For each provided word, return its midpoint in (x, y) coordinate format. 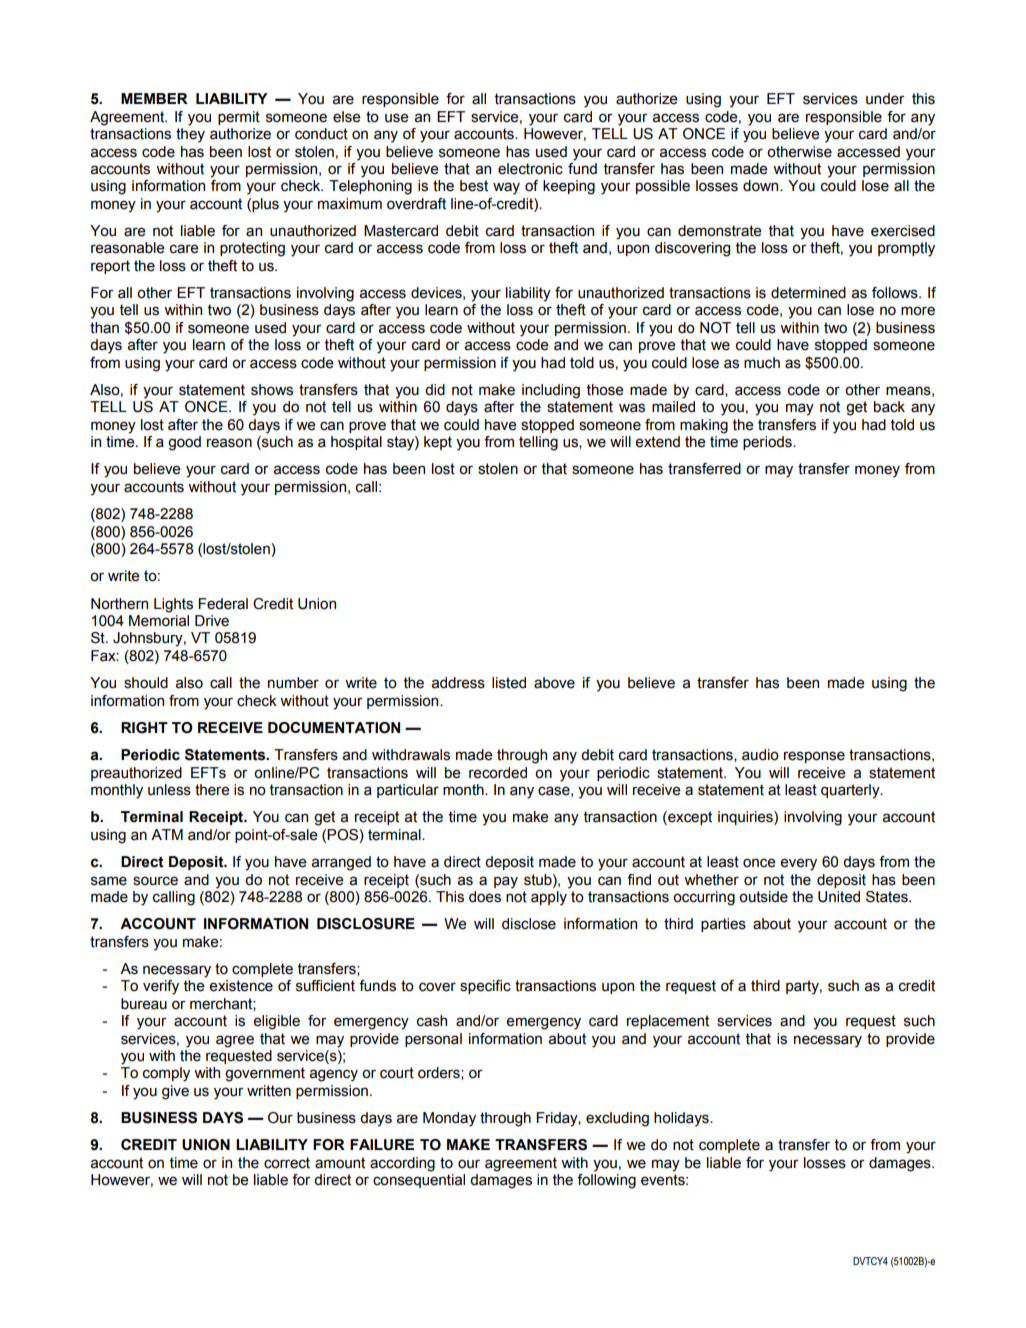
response (814, 757)
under (885, 99)
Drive (212, 621)
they (190, 135)
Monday (449, 1119)
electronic (530, 169)
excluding (617, 1119)
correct (287, 1163)
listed (509, 683)
